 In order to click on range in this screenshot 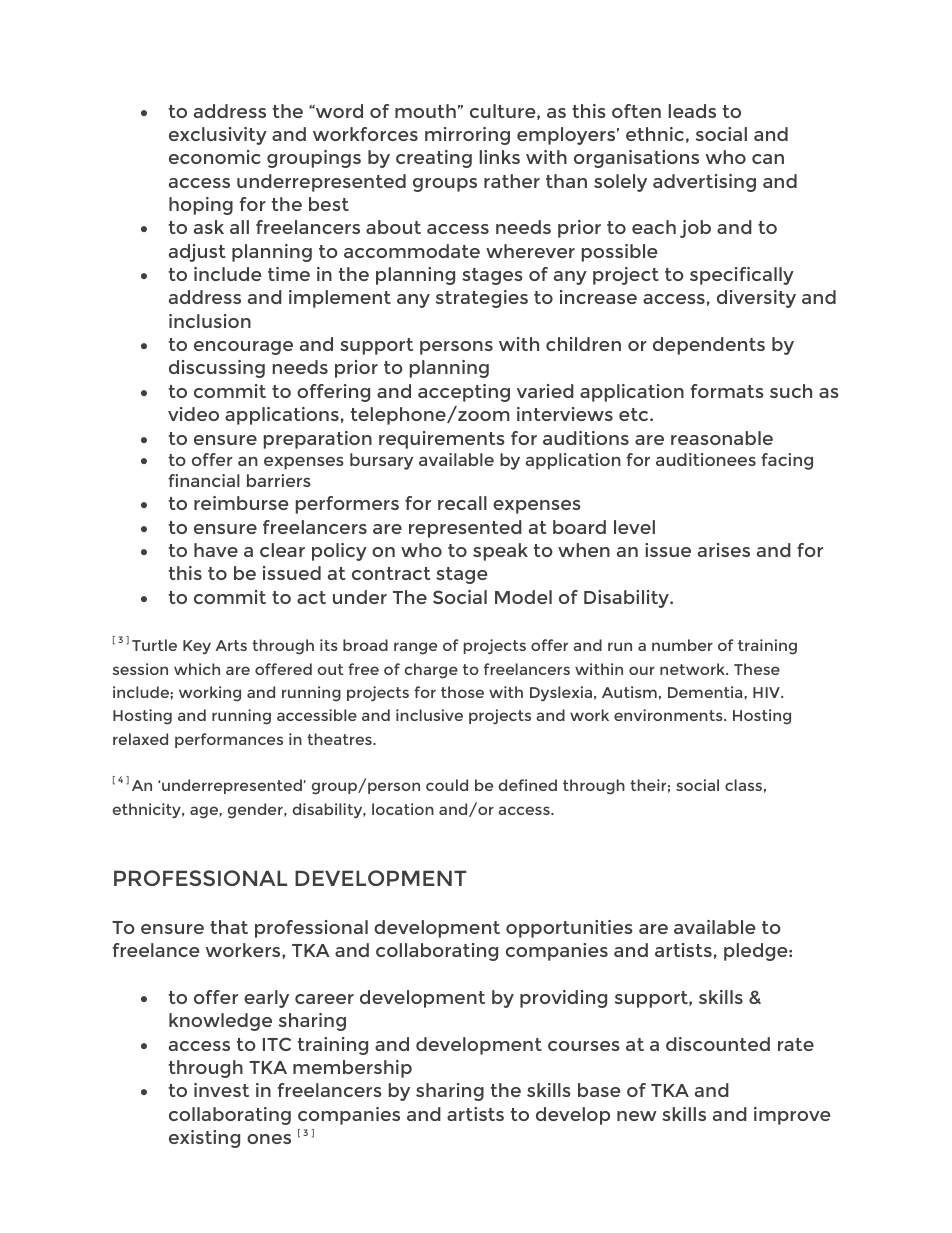, I will do `click(415, 648)`.
